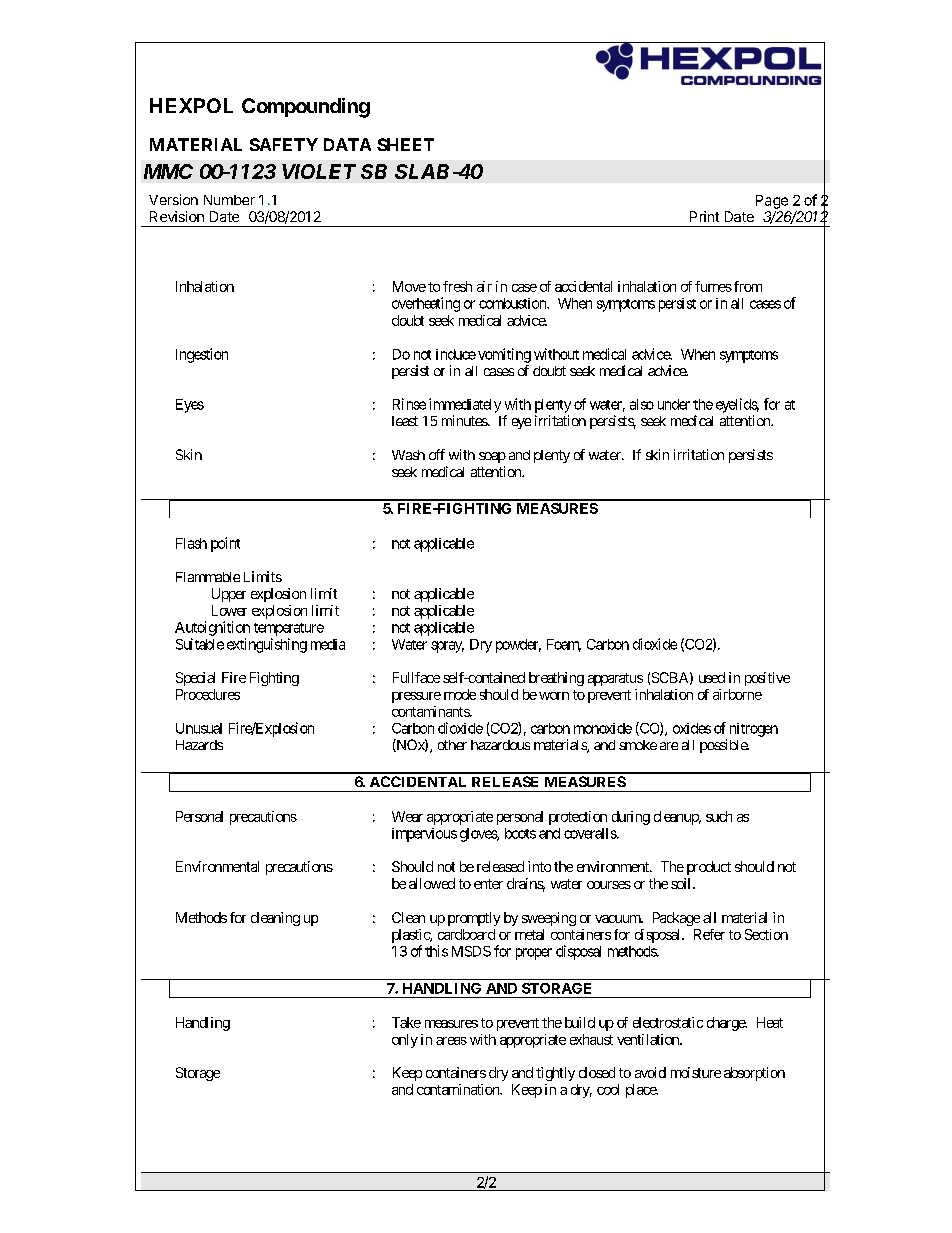 This screenshot has width=952, height=1233. I want to click on areas, so click(451, 1041).
